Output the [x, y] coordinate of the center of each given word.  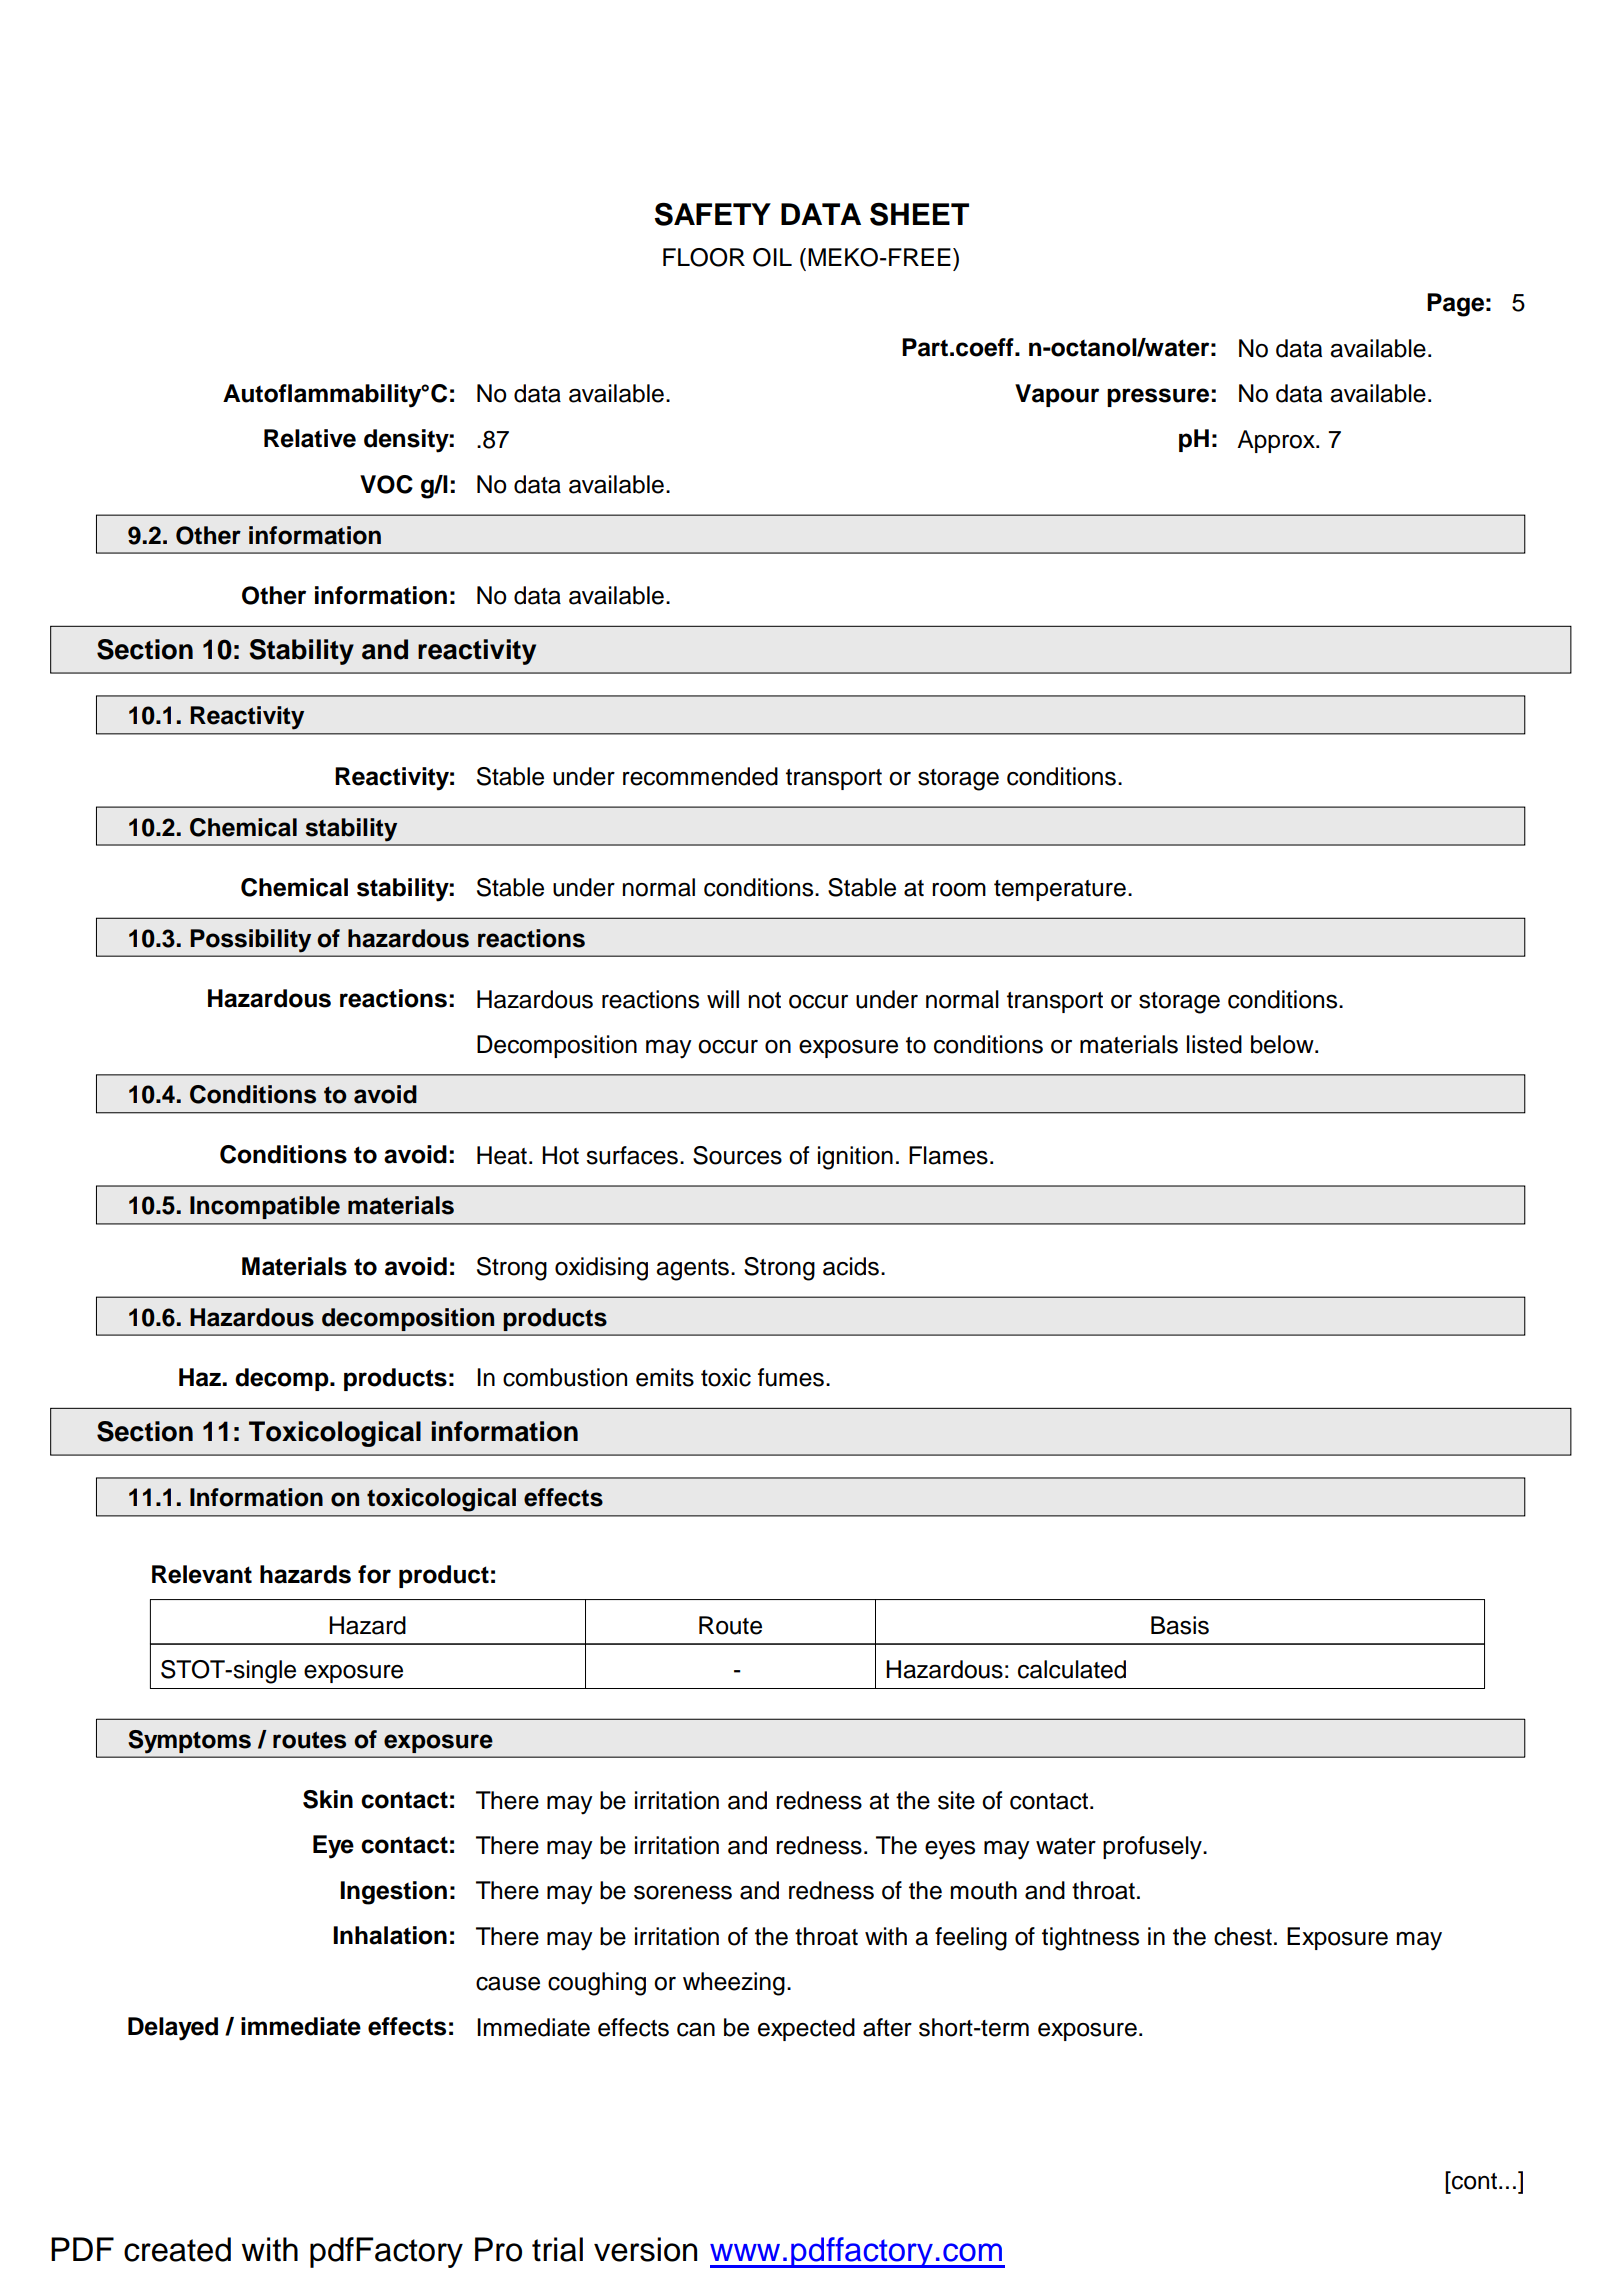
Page [1455, 305]
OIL [772, 257]
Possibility [250, 941]
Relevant [202, 1574]
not [765, 1000]
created [177, 2249]
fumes [791, 1377]
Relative [310, 438]
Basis [1180, 1625]
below [1283, 1044]
